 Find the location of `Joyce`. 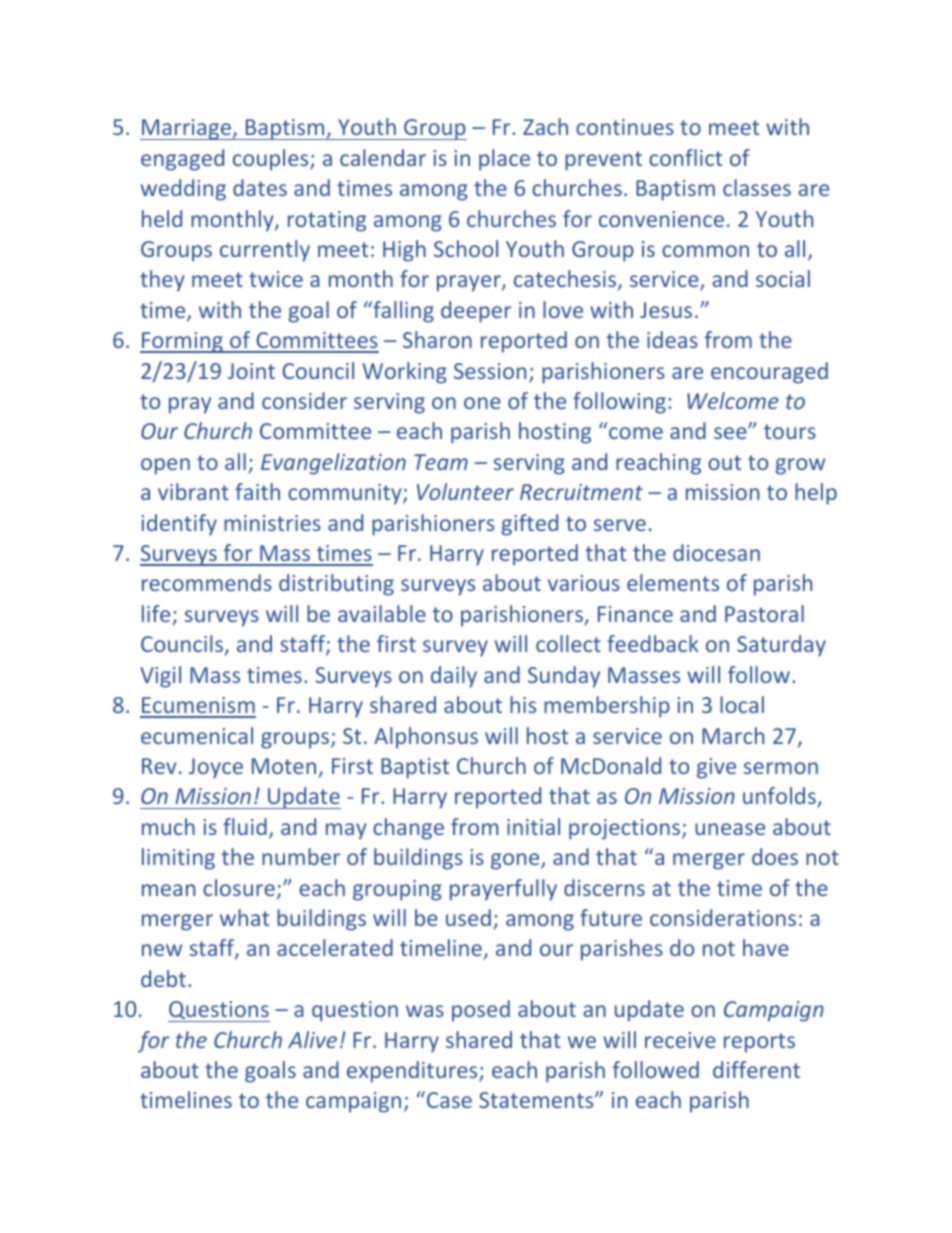

Joyce is located at coordinates (216, 768).
